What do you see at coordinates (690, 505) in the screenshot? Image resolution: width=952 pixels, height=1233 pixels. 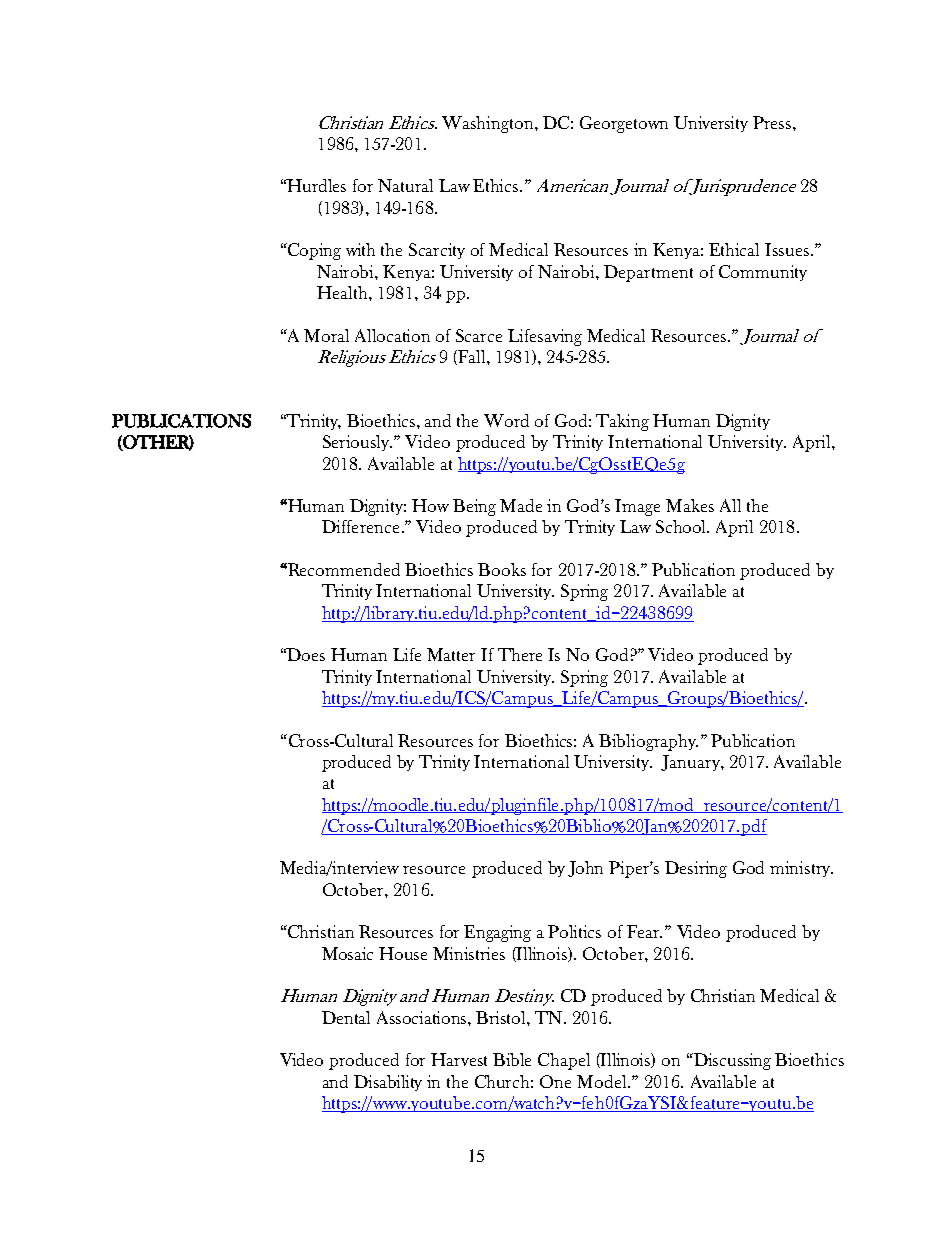 I see `Makes` at bounding box center [690, 505].
